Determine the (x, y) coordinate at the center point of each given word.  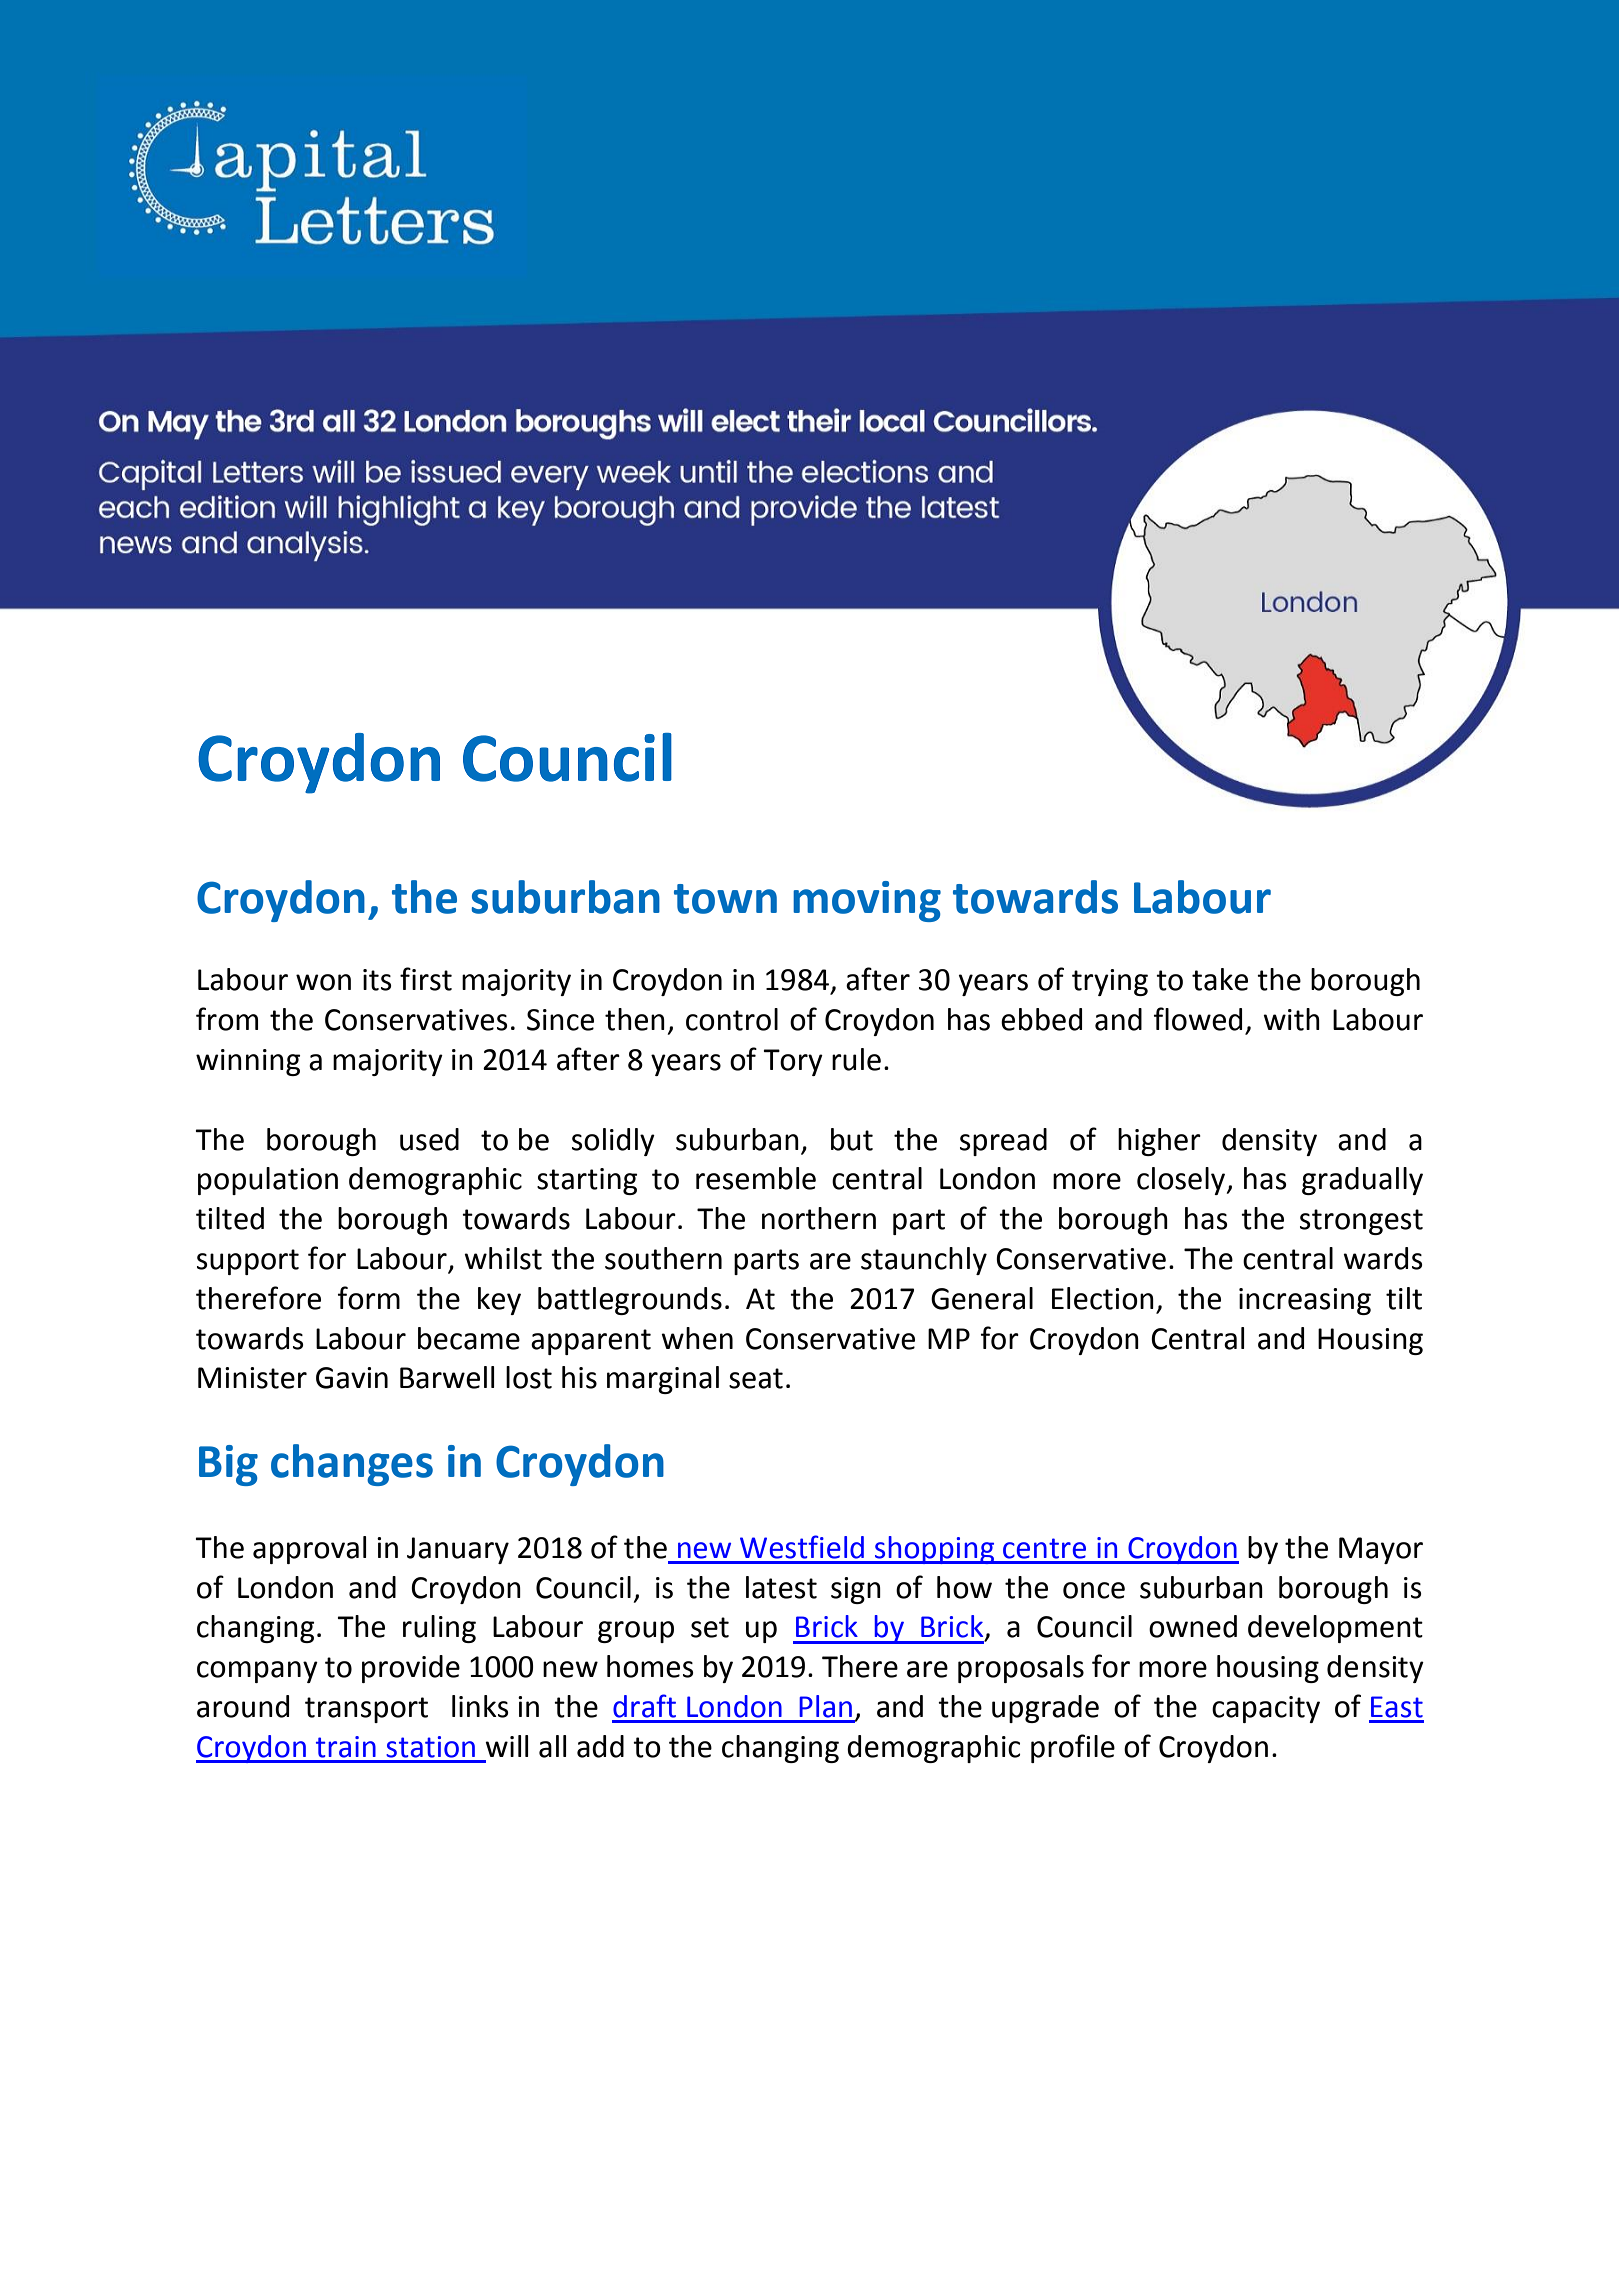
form (369, 1298)
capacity (1266, 1709)
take (1220, 979)
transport (366, 1710)
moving (867, 901)
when (697, 1338)
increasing (1305, 1301)
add (600, 1746)
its (377, 980)
